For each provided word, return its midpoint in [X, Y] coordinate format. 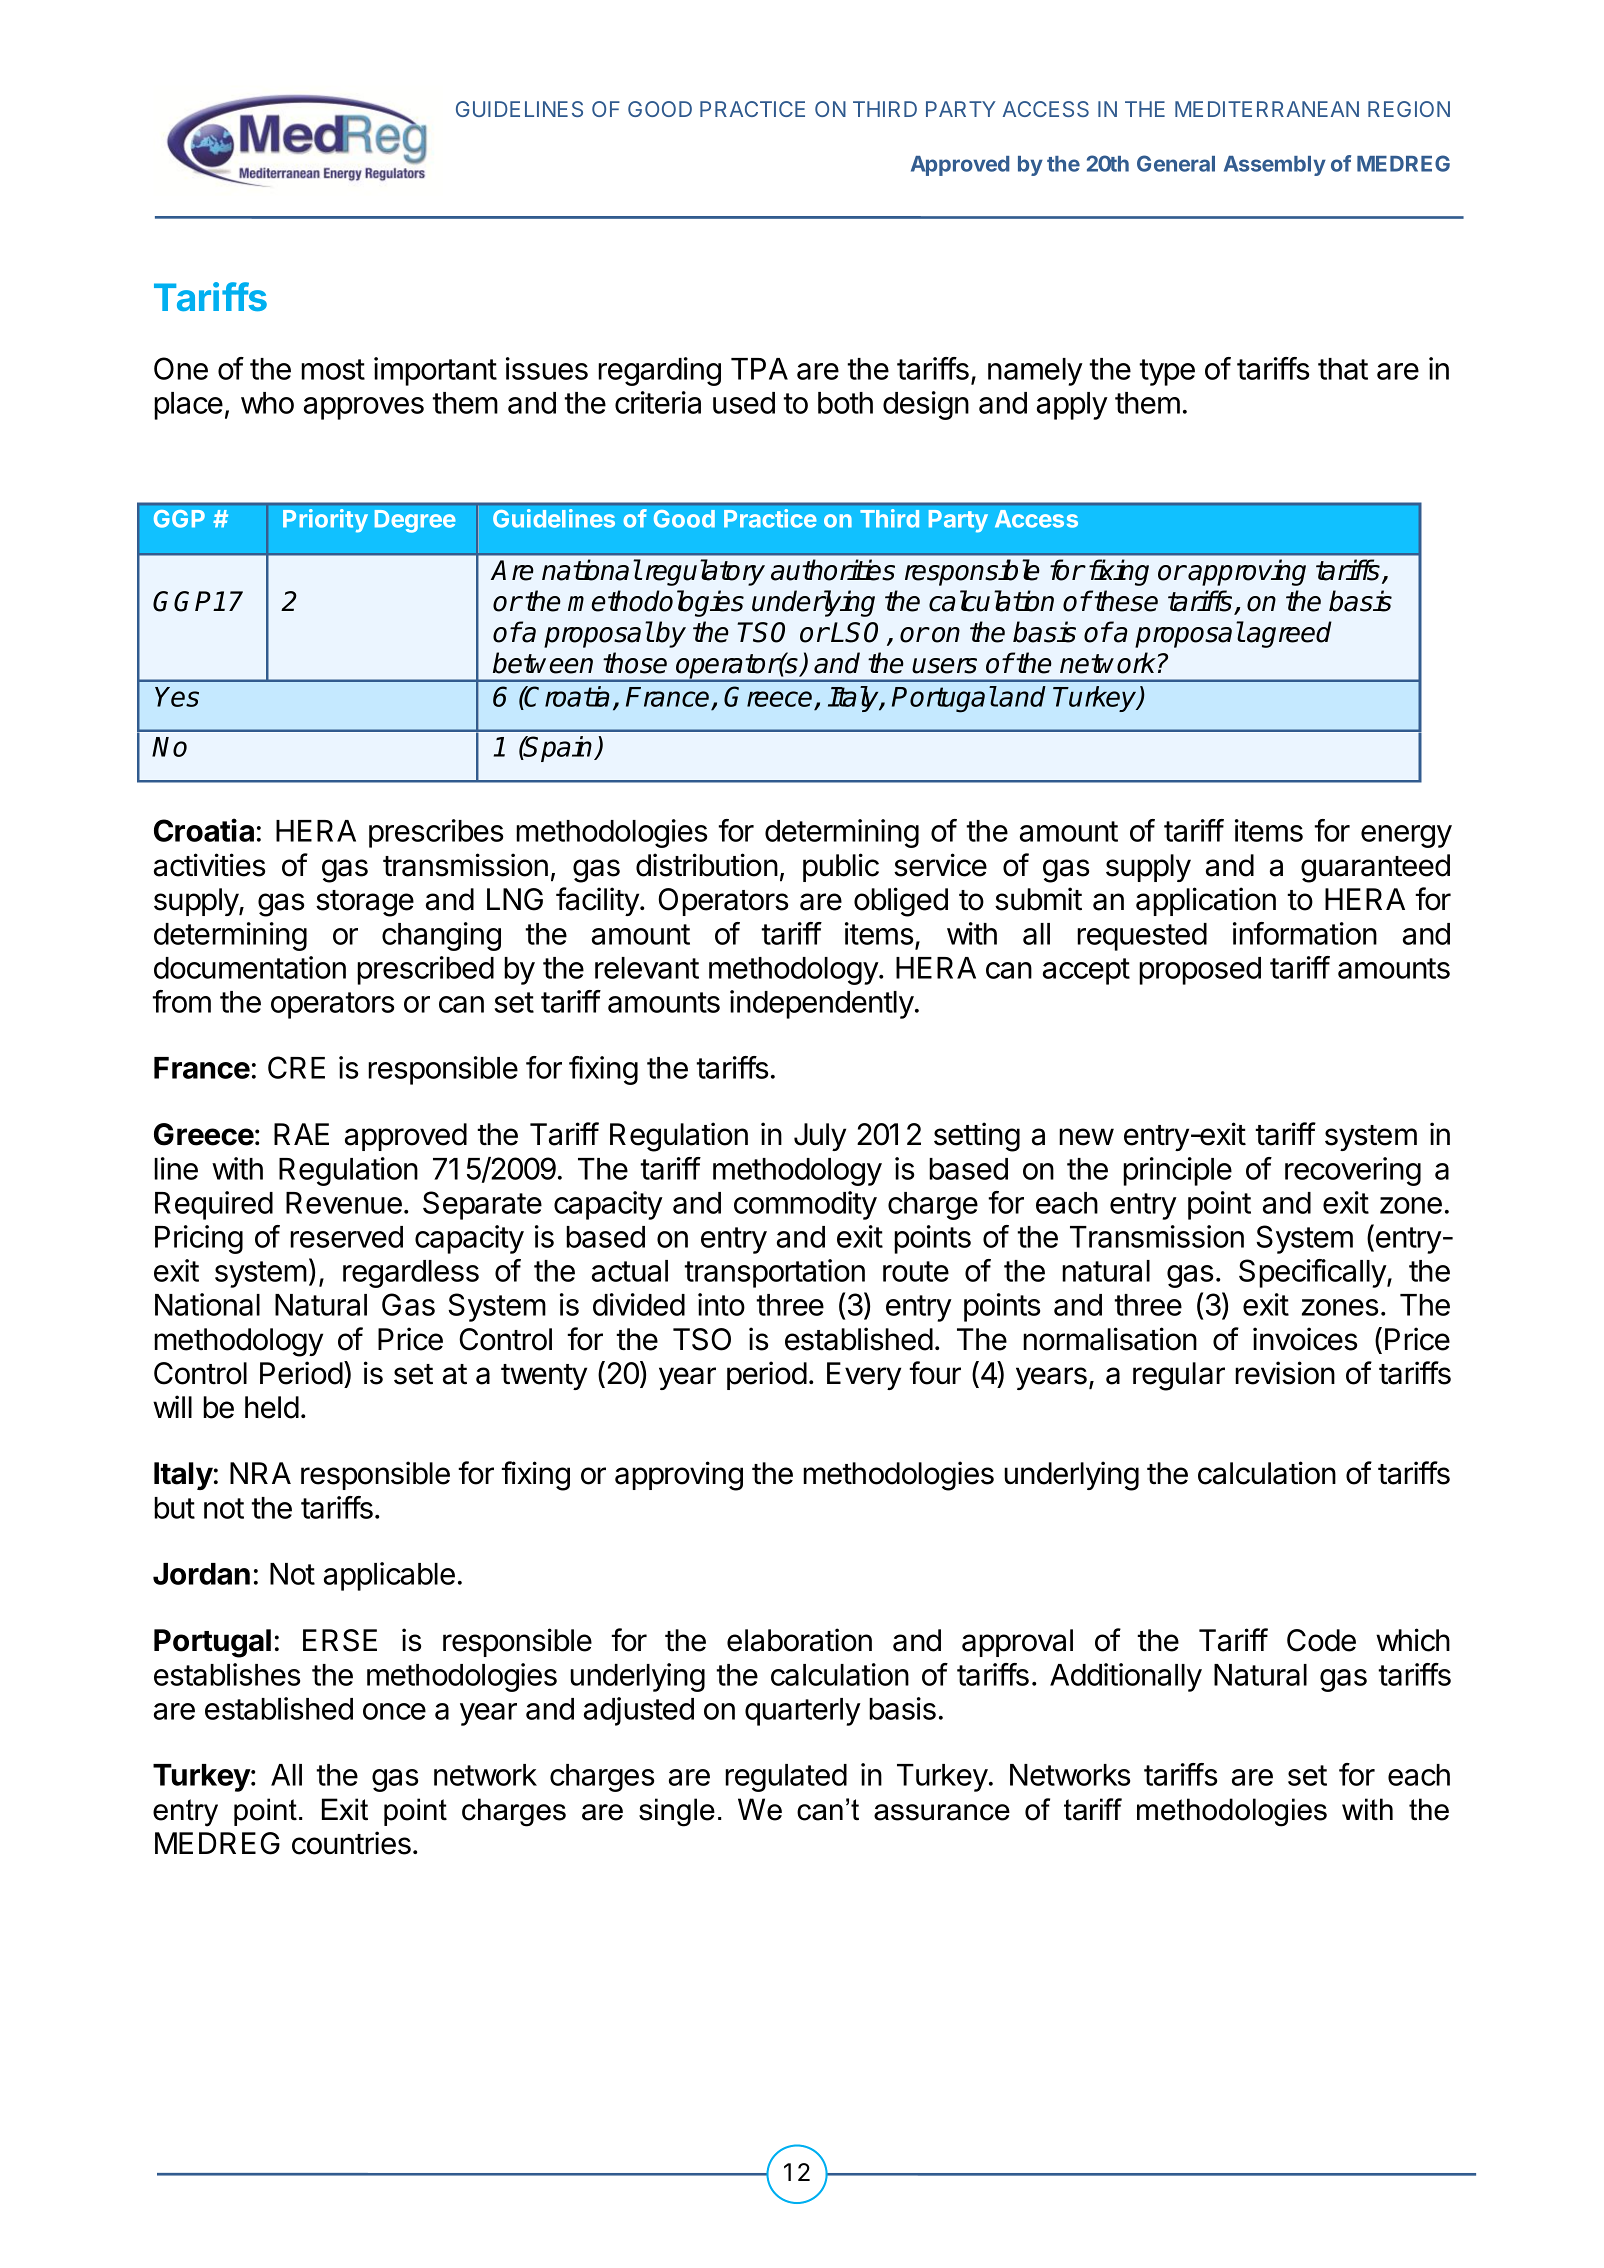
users [944, 666]
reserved [346, 1237]
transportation [774, 1273]
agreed [1289, 634]
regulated [786, 1778]
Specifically [1313, 1273]
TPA [759, 369]
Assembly [1275, 166]
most [333, 369]
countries [351, 1843]
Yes [177, 697]
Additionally [1126, 1677]
